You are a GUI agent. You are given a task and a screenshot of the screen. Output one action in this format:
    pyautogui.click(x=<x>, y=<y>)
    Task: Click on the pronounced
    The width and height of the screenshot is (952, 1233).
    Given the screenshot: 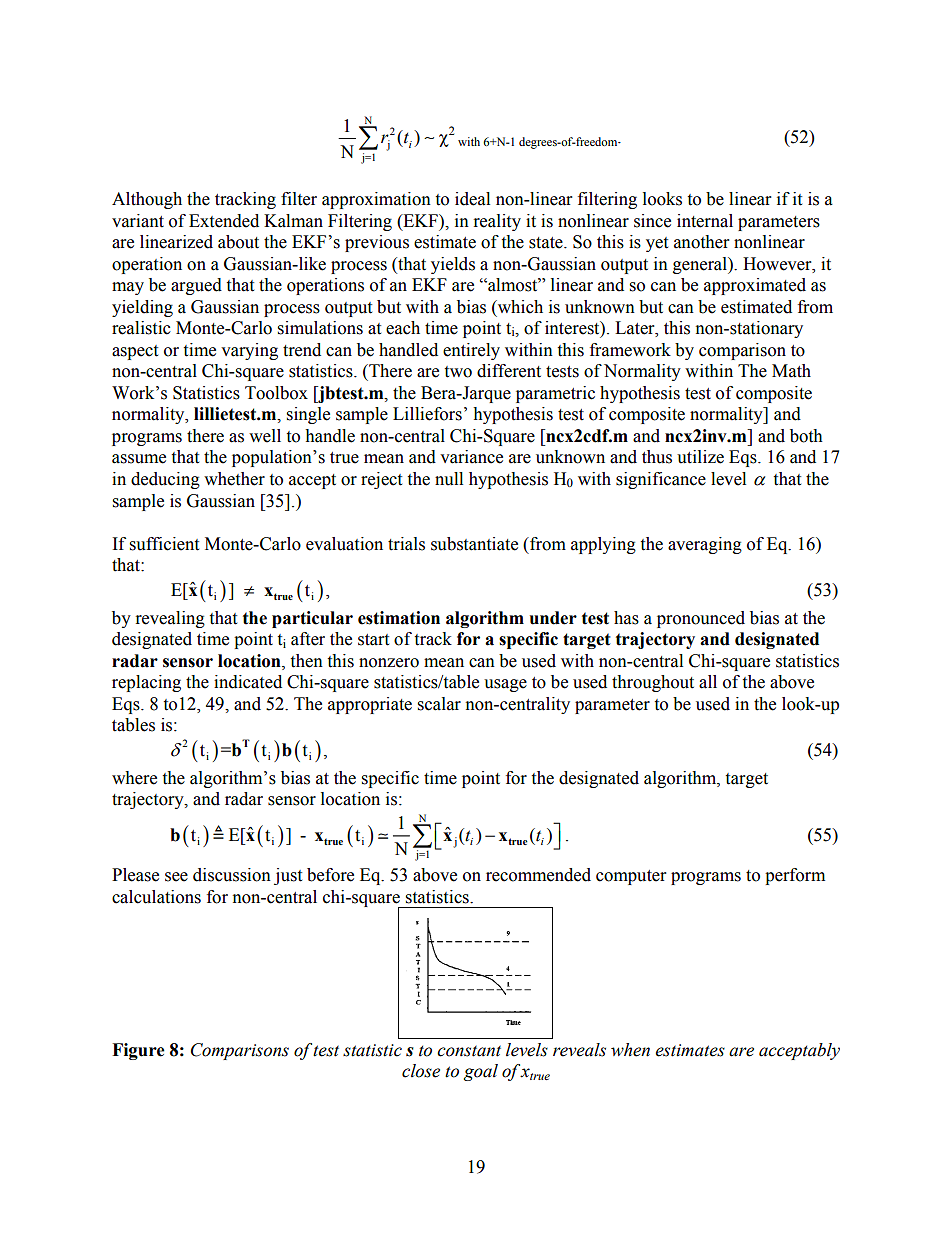 What is the action you would take?
    pyautogui.click(x=701, y=619)
